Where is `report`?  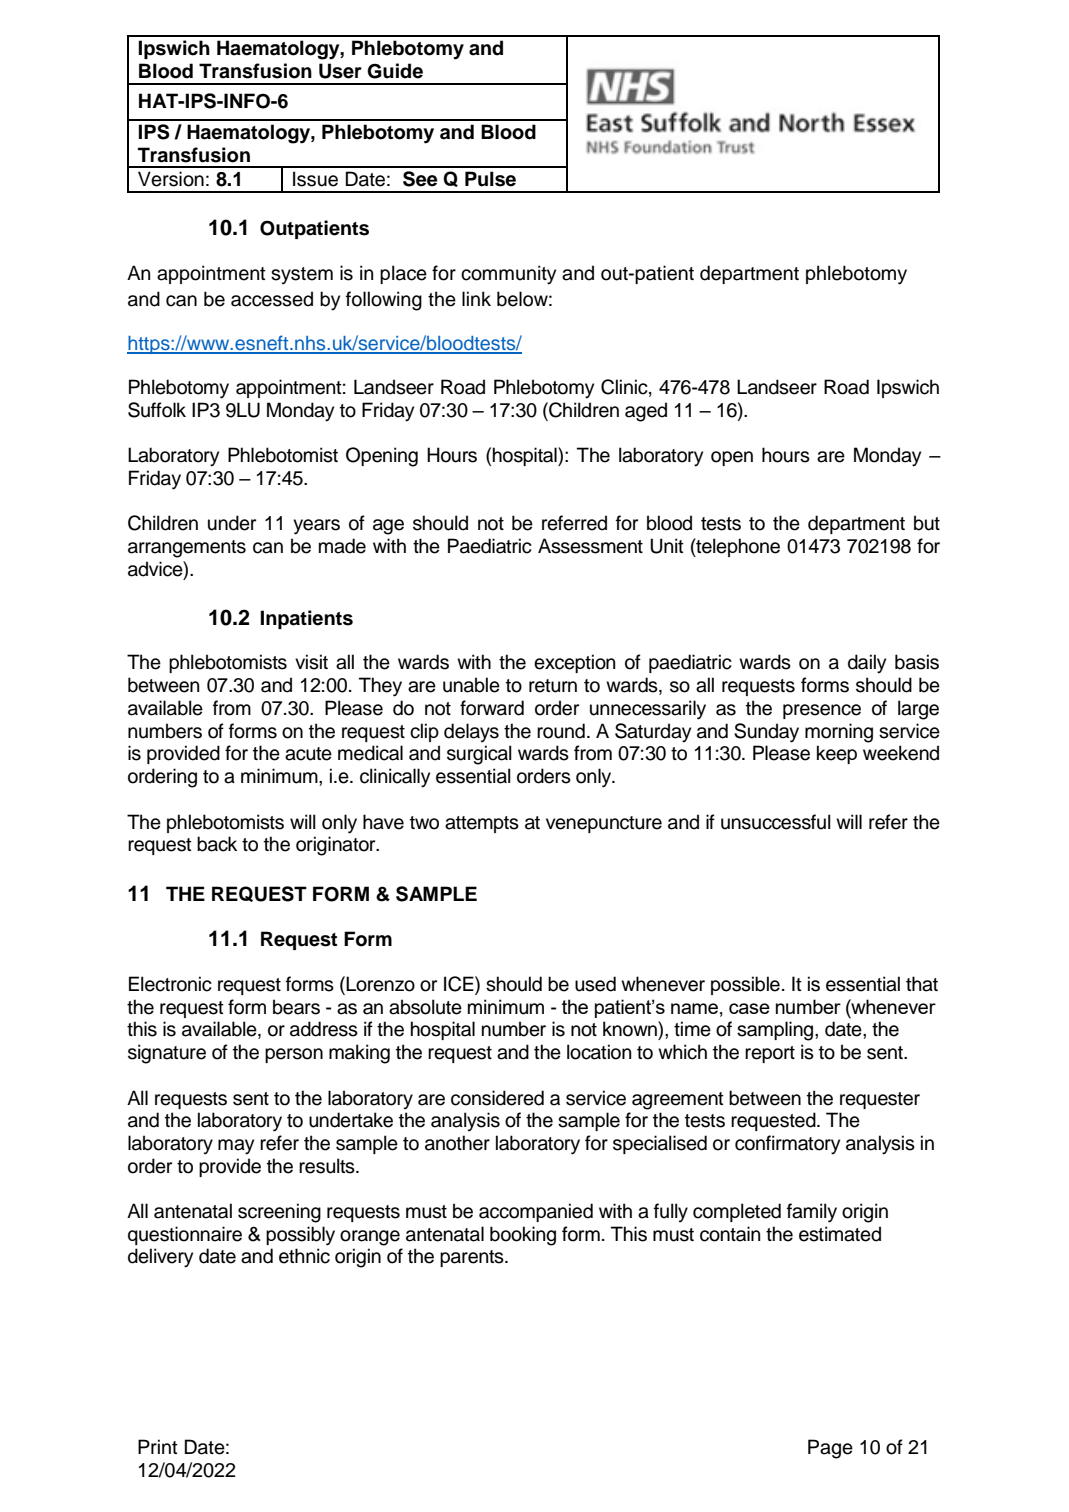 report is located at coordinates (770, 1054).
